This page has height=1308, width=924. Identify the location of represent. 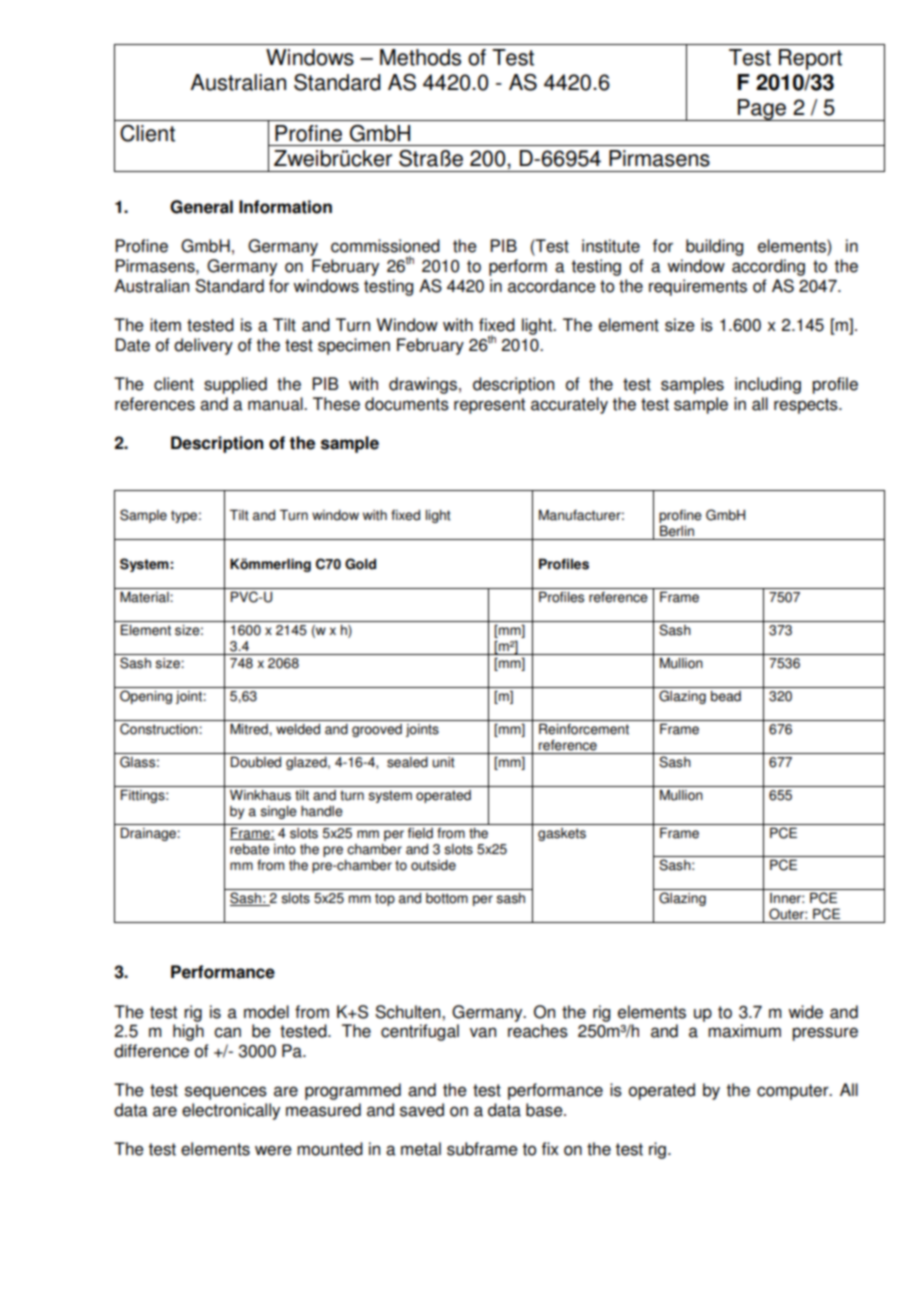
(489, 406).
